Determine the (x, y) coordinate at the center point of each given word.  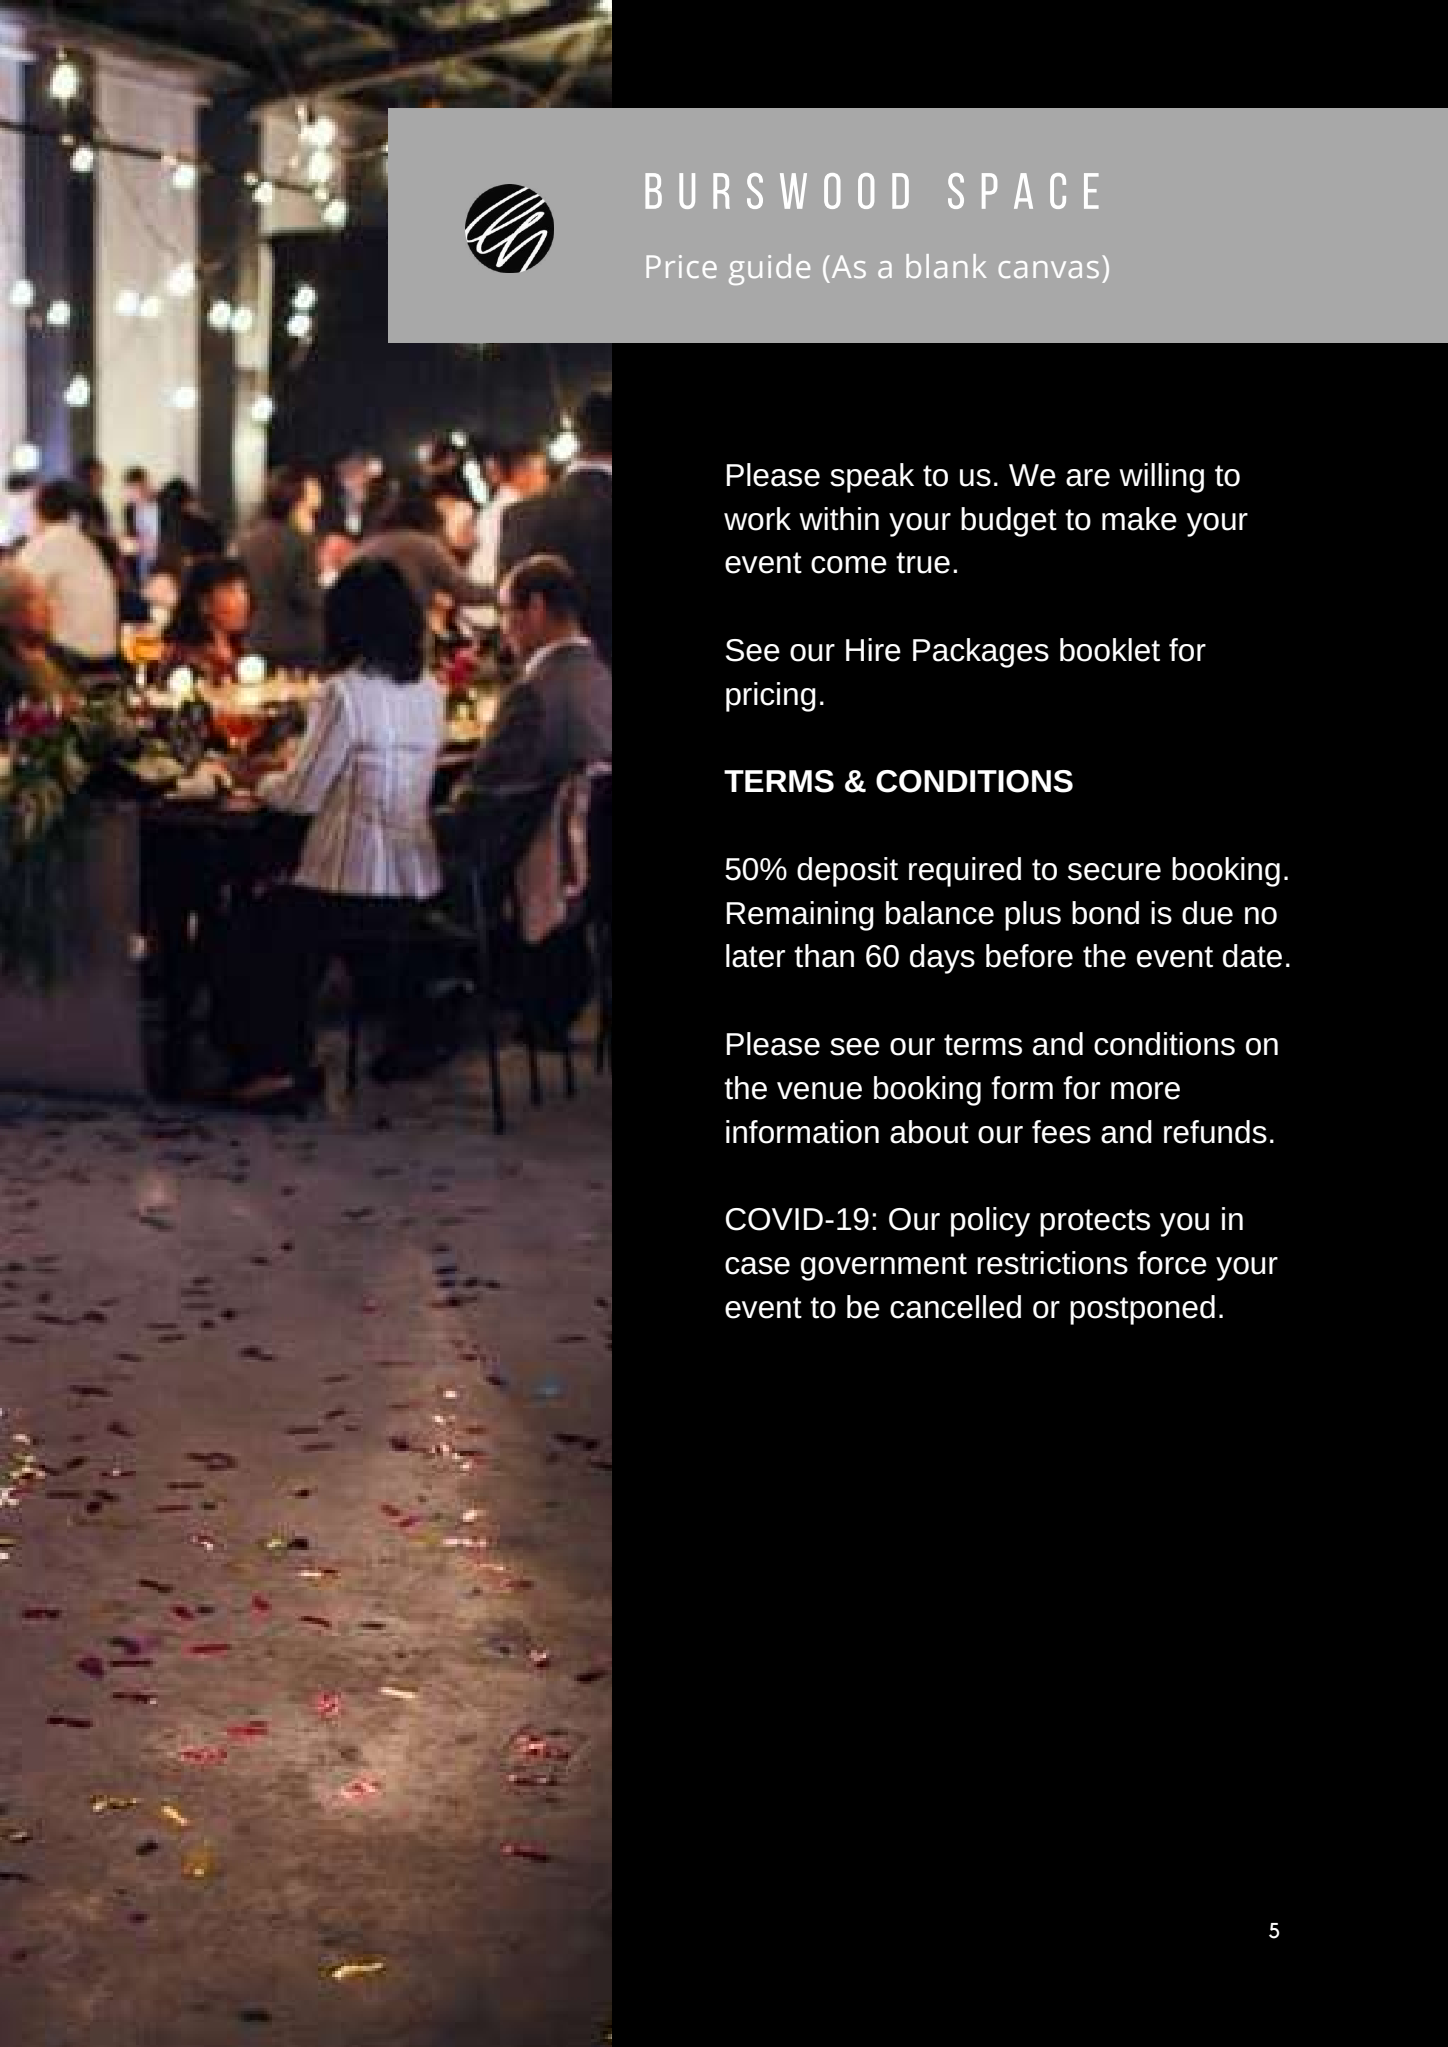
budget (1009, 522)
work (757, 519)
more (1145, 1091)
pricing (771, 697)
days (942, 959)
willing (1161, 478)
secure (1114, 872)
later (755, 956)
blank (946, 266)
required (965, 872)
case (757, 1266)
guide (769, 269)
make (1139, 519)
